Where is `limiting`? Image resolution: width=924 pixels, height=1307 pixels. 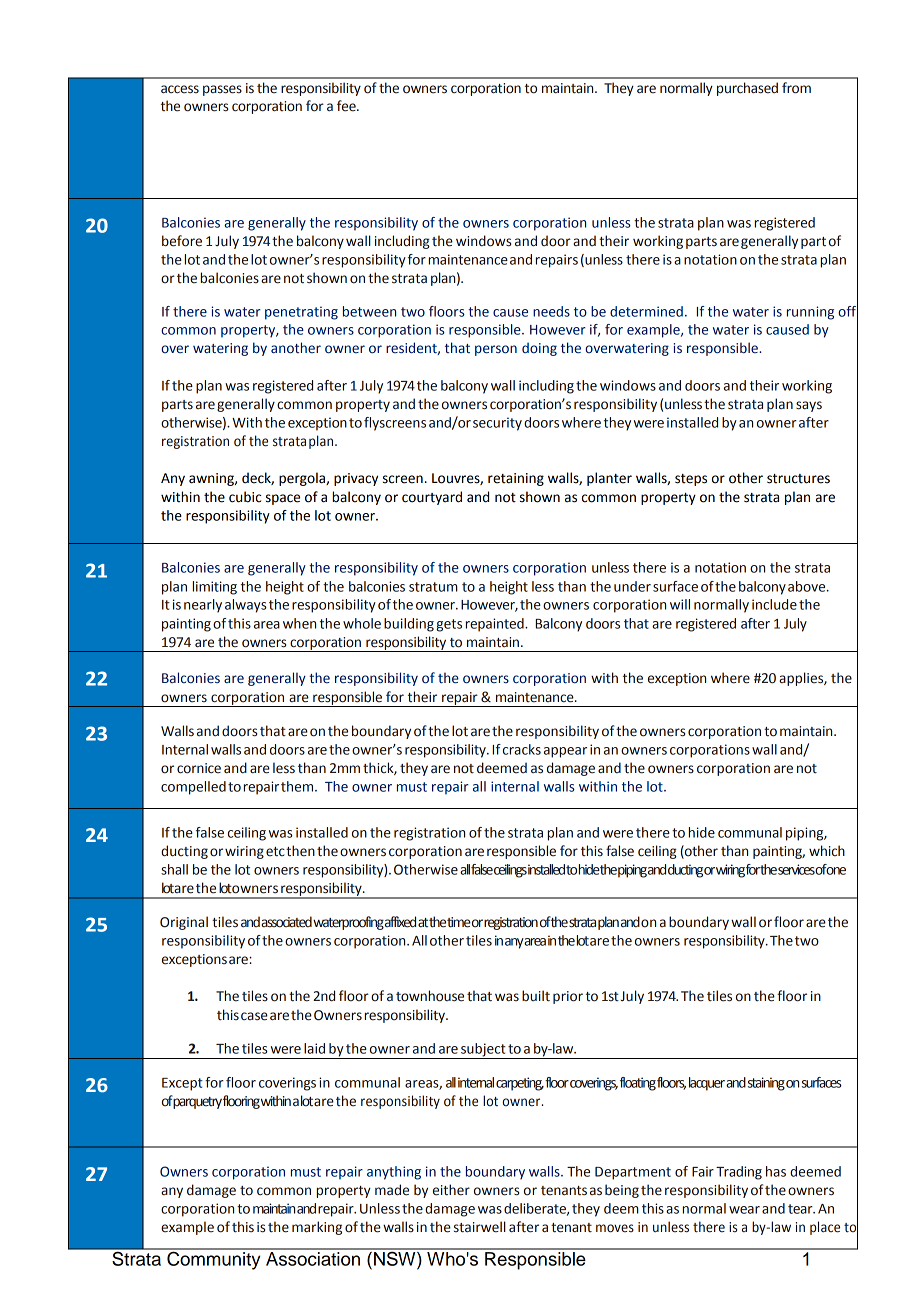 limiting is located at coordinates (215, 588).
